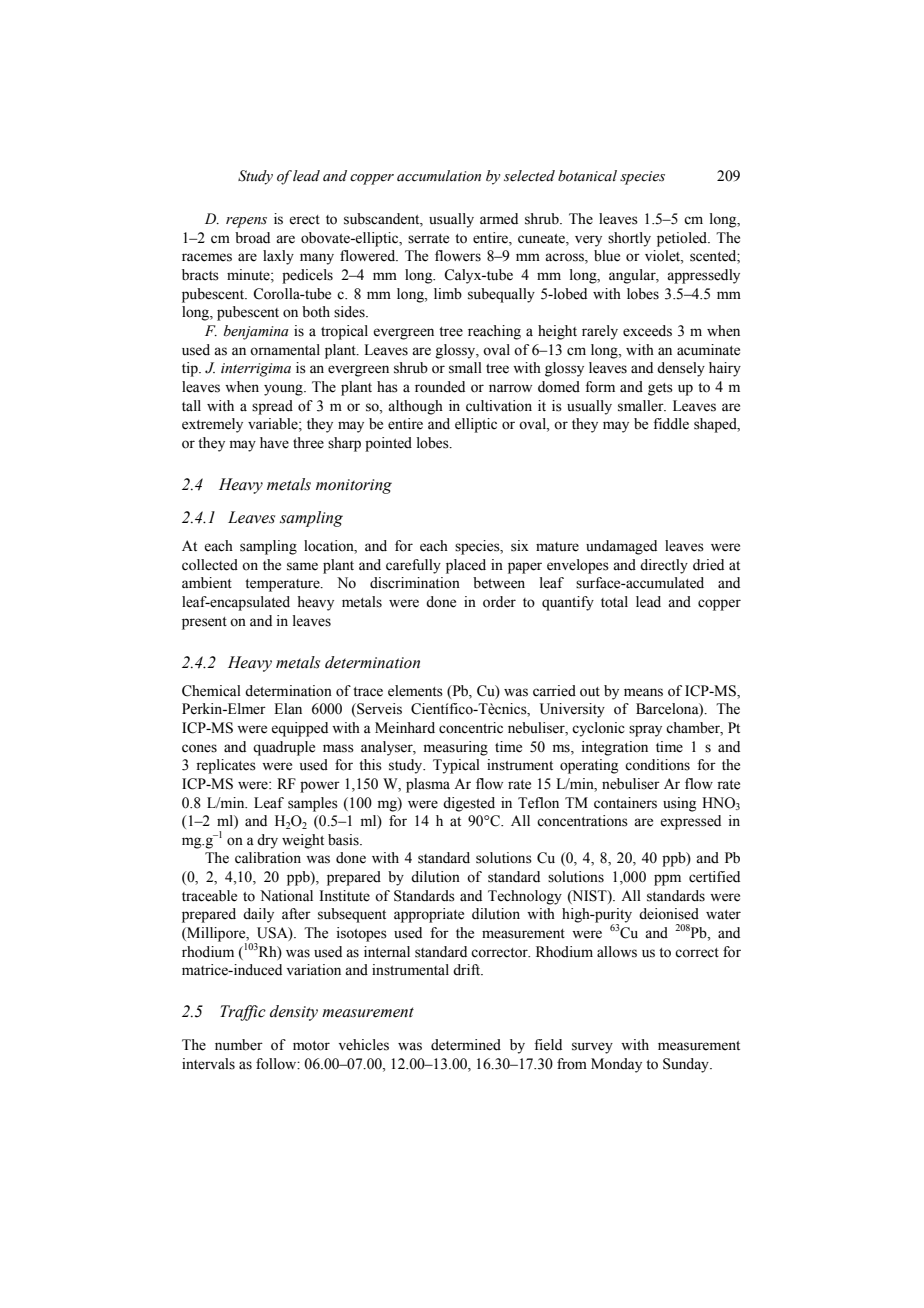  I want to click on shortly, so click(629, 239).
